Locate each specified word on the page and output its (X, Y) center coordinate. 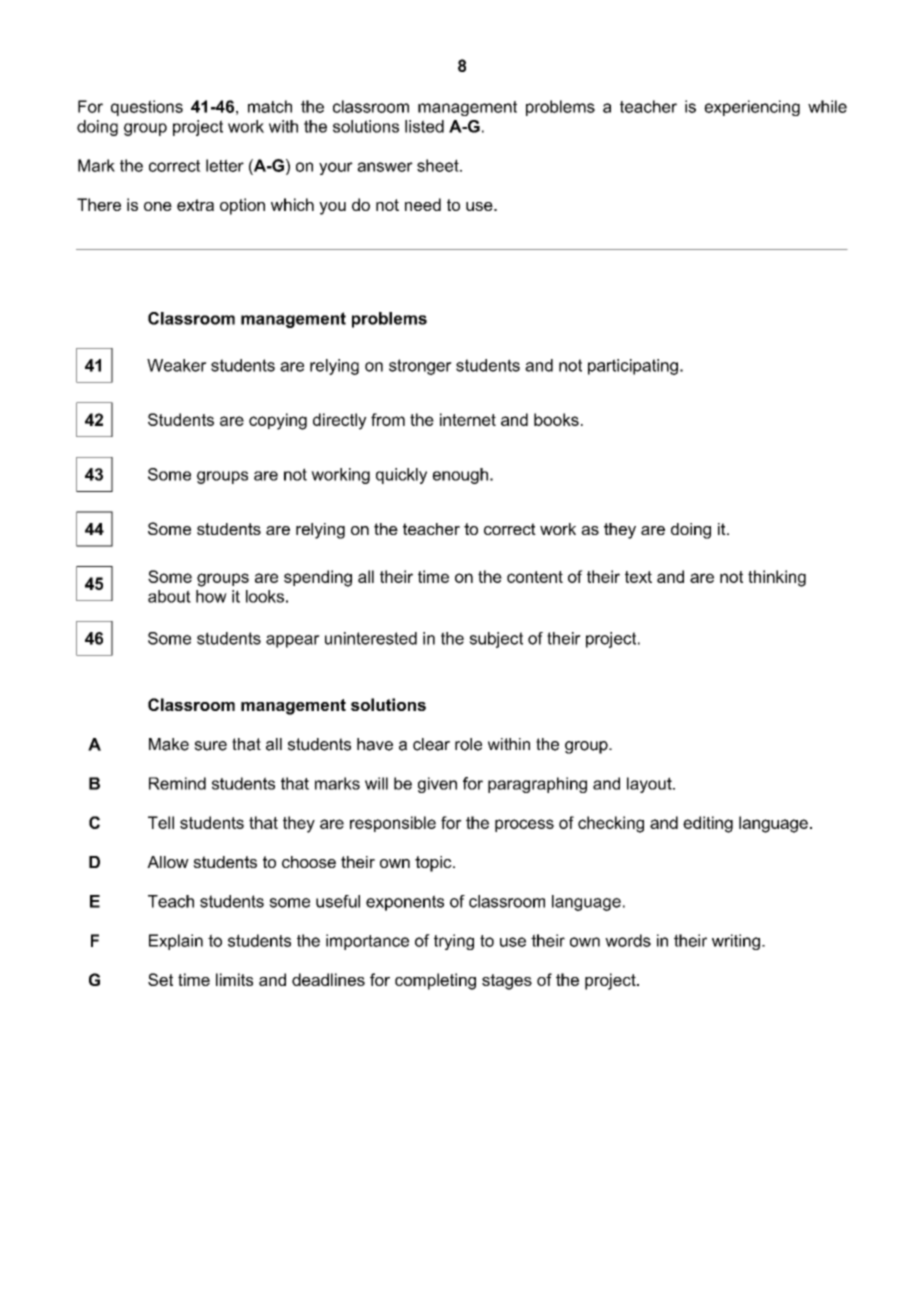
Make (169, 744)
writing (736, 942)
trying (454, 942)
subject (496, 640)
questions (147, 108)
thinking (777, 578)
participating (633, 367)
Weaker (177, 365)
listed (424, 126)
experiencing (752, 108)
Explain (176, 942)
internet (468, 419)
